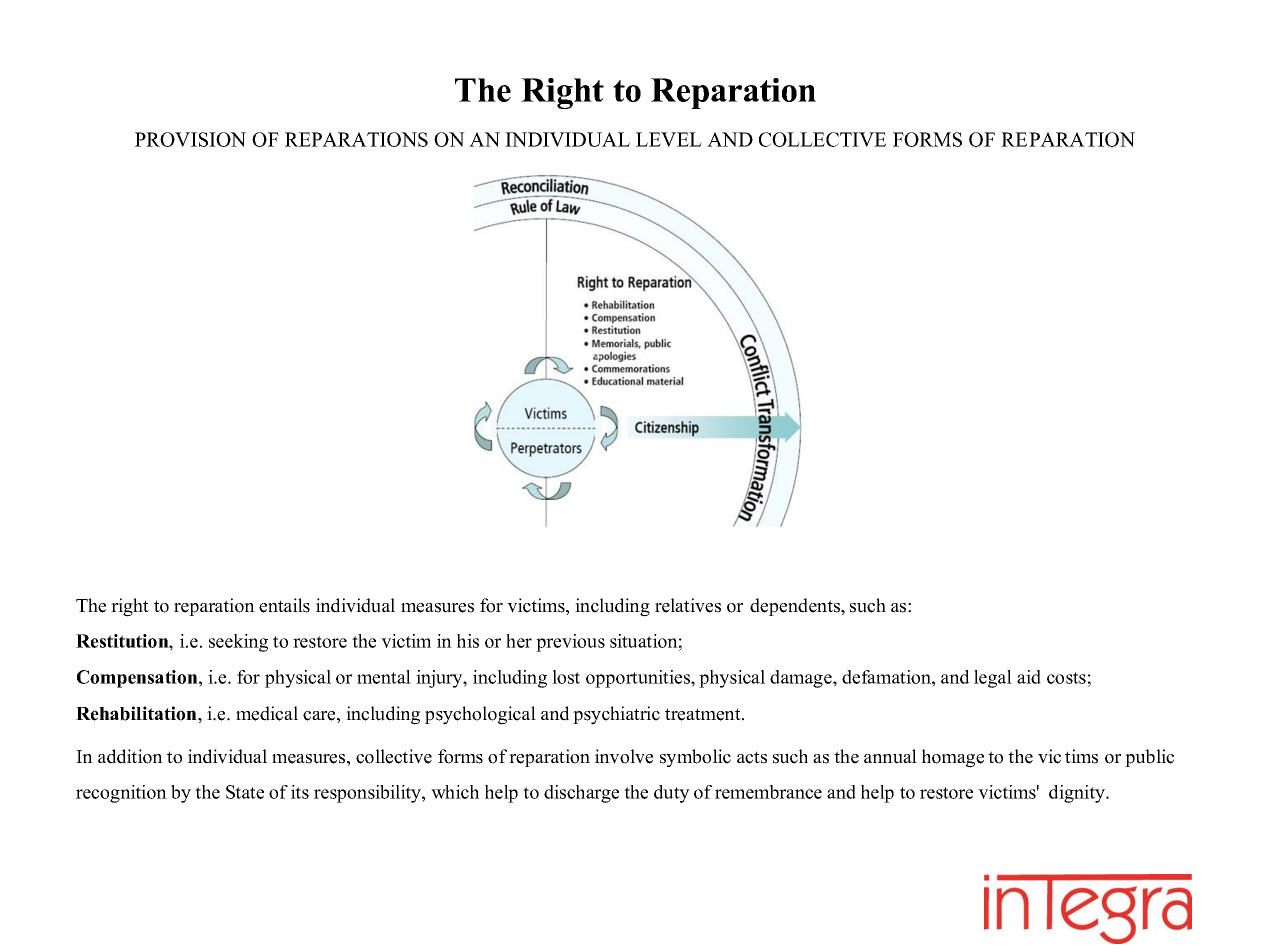  What do you see at coordinates (190, 139) in the page?
I see `PROVISION` at bounding box center [190, 139].
